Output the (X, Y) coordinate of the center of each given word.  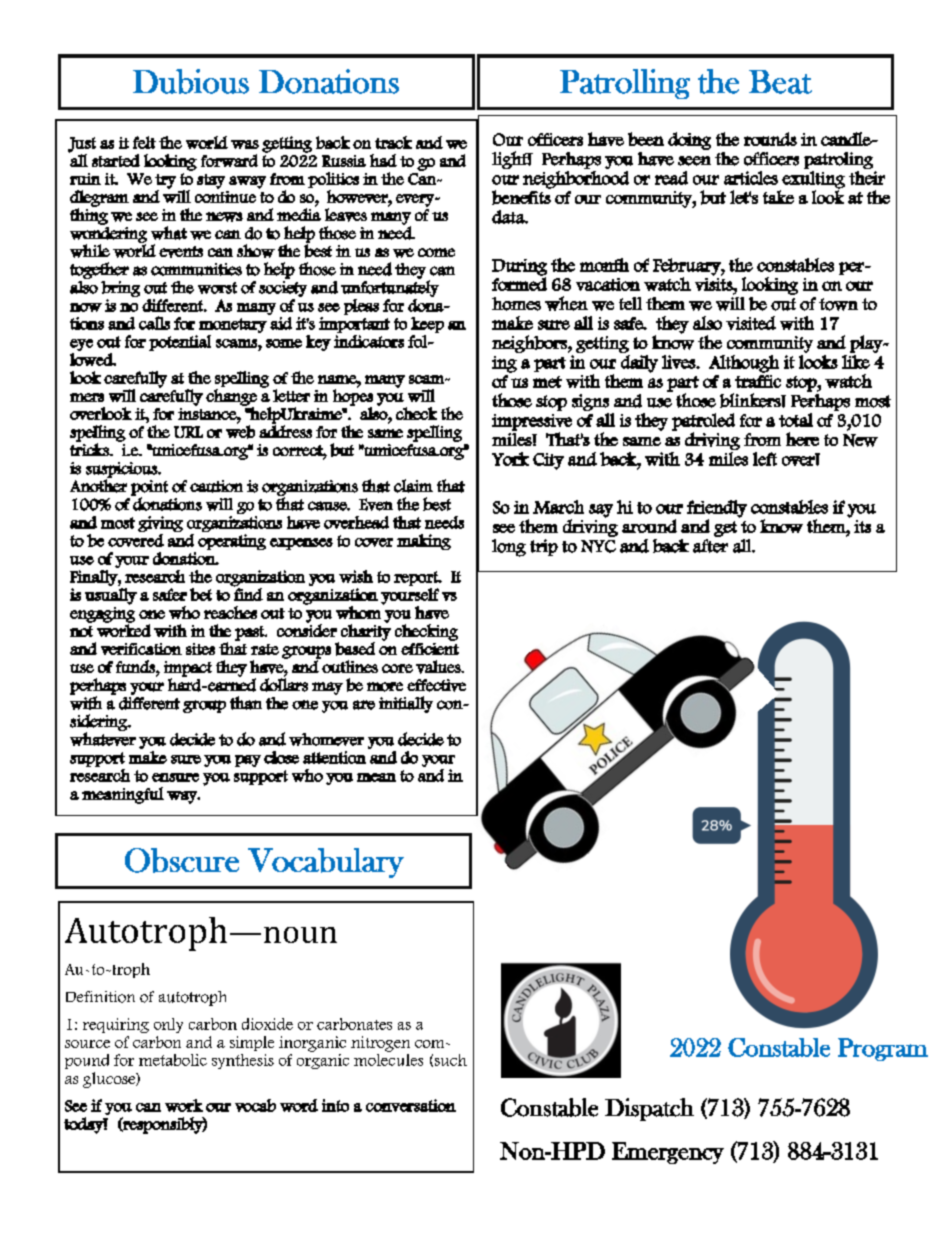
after (710, 546)
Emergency (668, 1153)
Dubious (191, 81)
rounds (770, 139)
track (393, 142)
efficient (430, 649)
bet (201, 594)
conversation (411, 1105)
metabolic (173, 1060)
